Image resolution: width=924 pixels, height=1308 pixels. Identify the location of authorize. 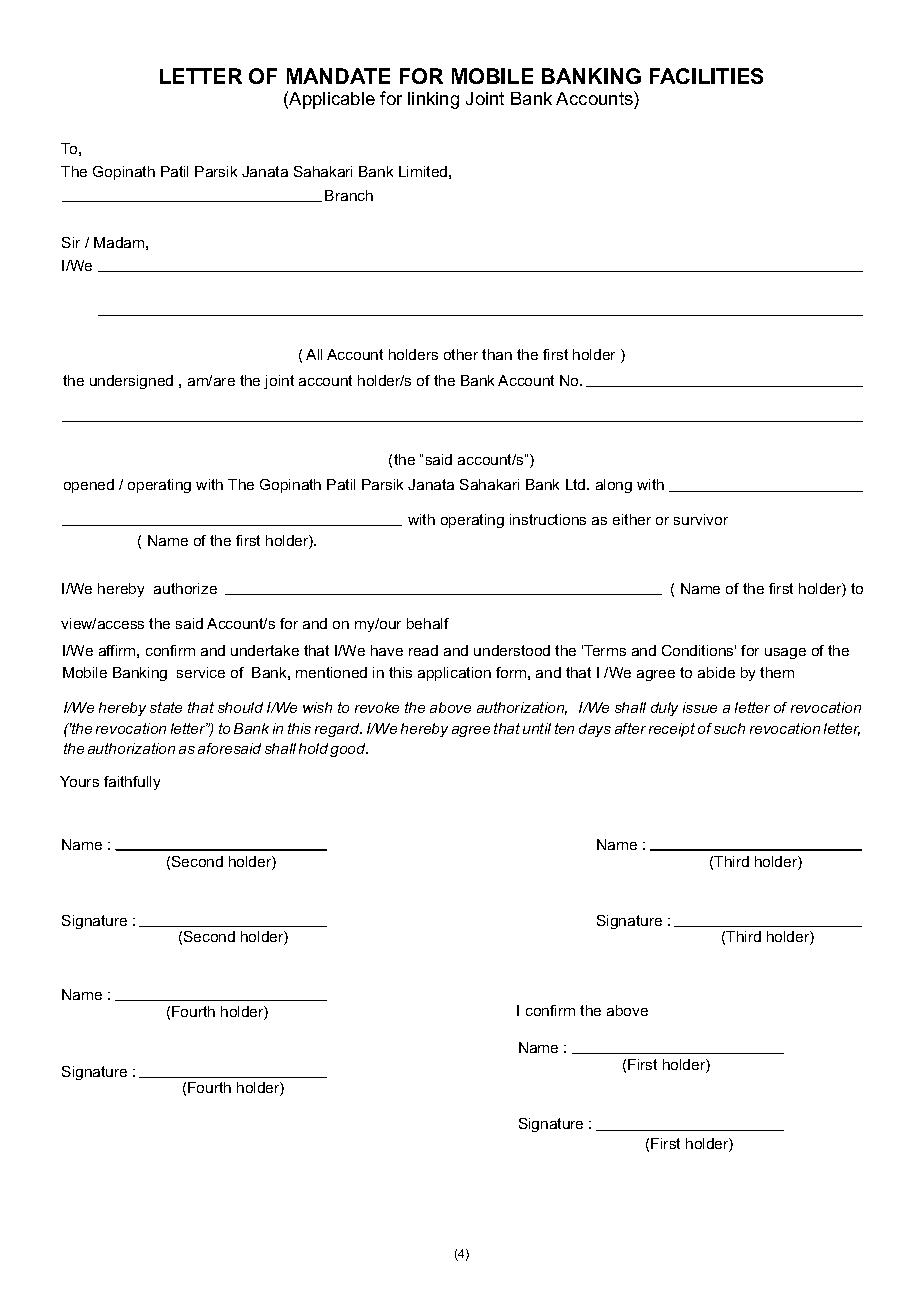
(185, 588).
